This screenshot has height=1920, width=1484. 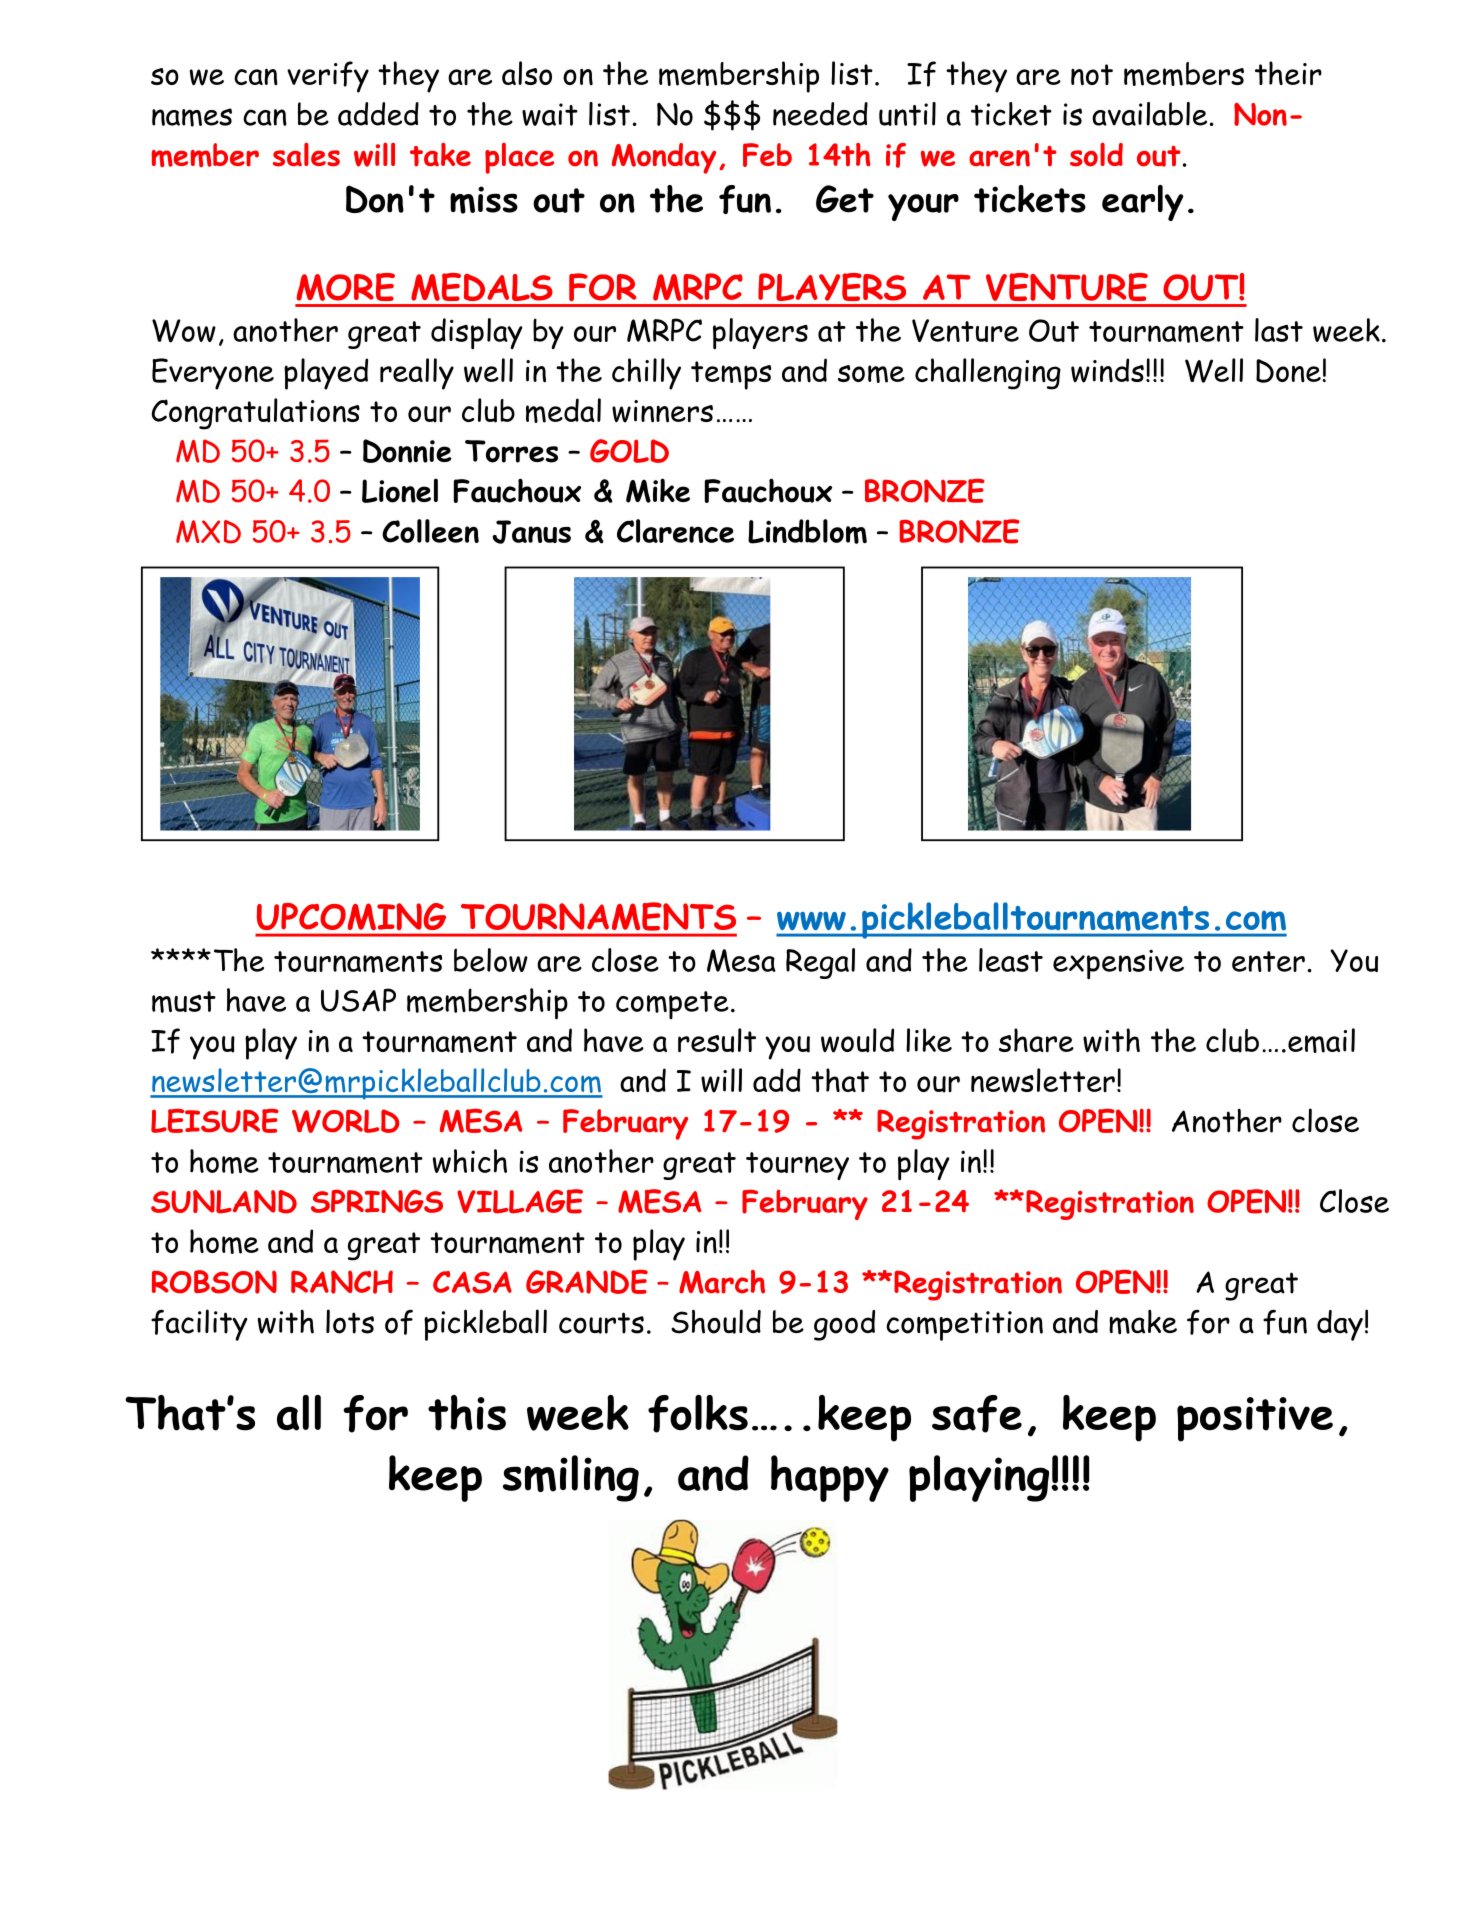 I want to click on needed, so click(x=820, y=114).
